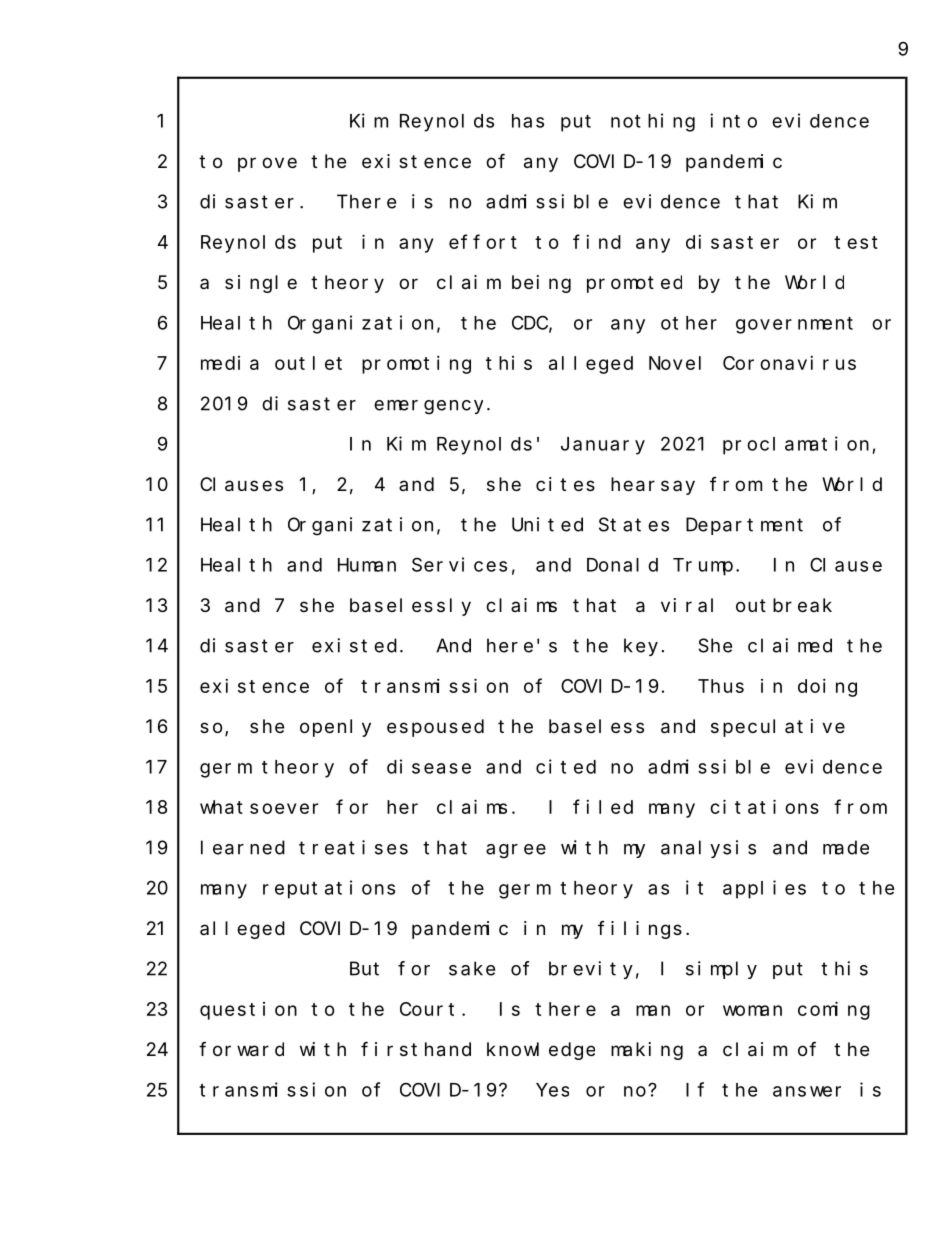 The height and width of the screenshot is (1233, 952). I want to click on speculative, so click(778, 728).
